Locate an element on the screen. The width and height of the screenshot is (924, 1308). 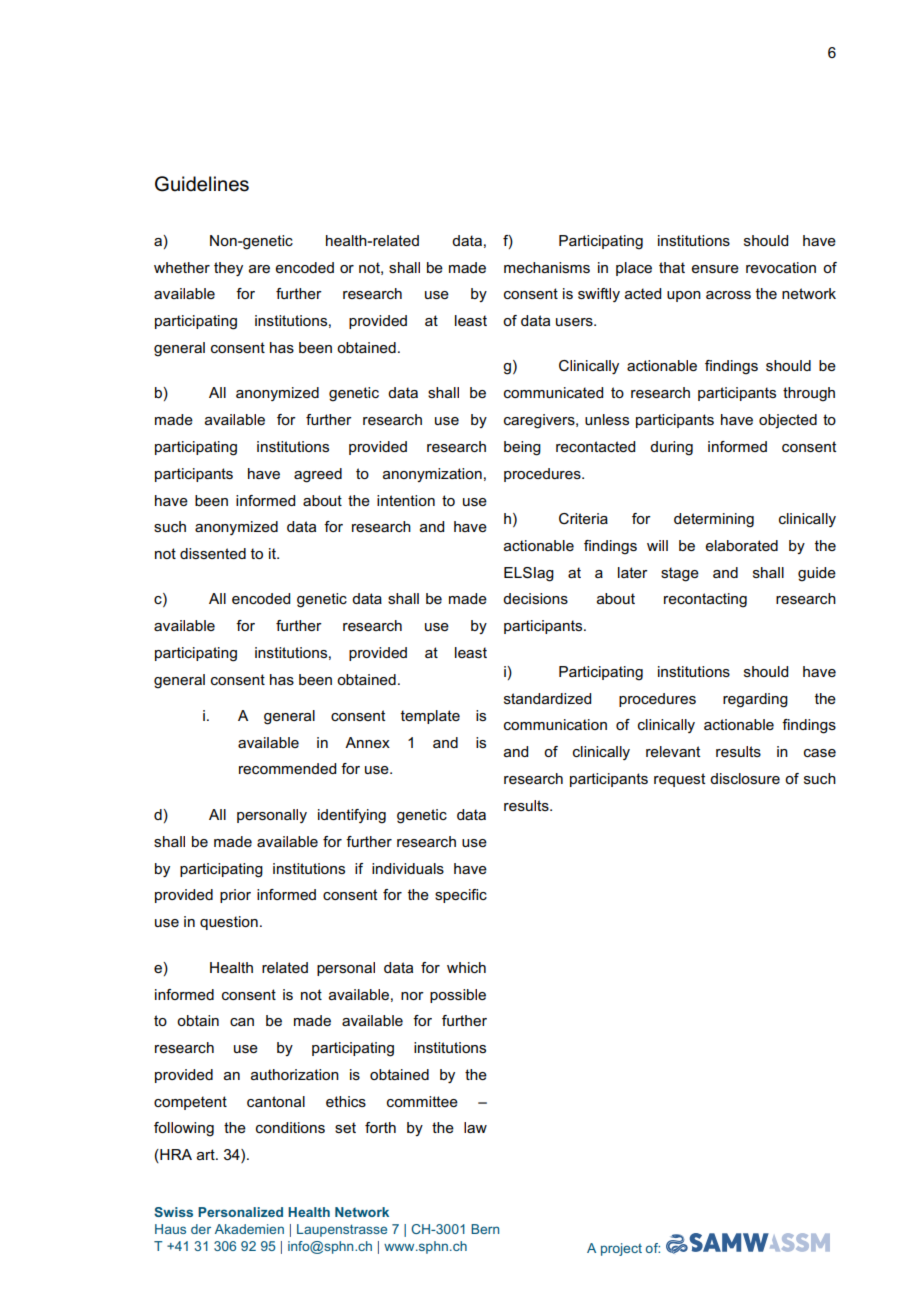
they is located at coordinates (228, 269).
